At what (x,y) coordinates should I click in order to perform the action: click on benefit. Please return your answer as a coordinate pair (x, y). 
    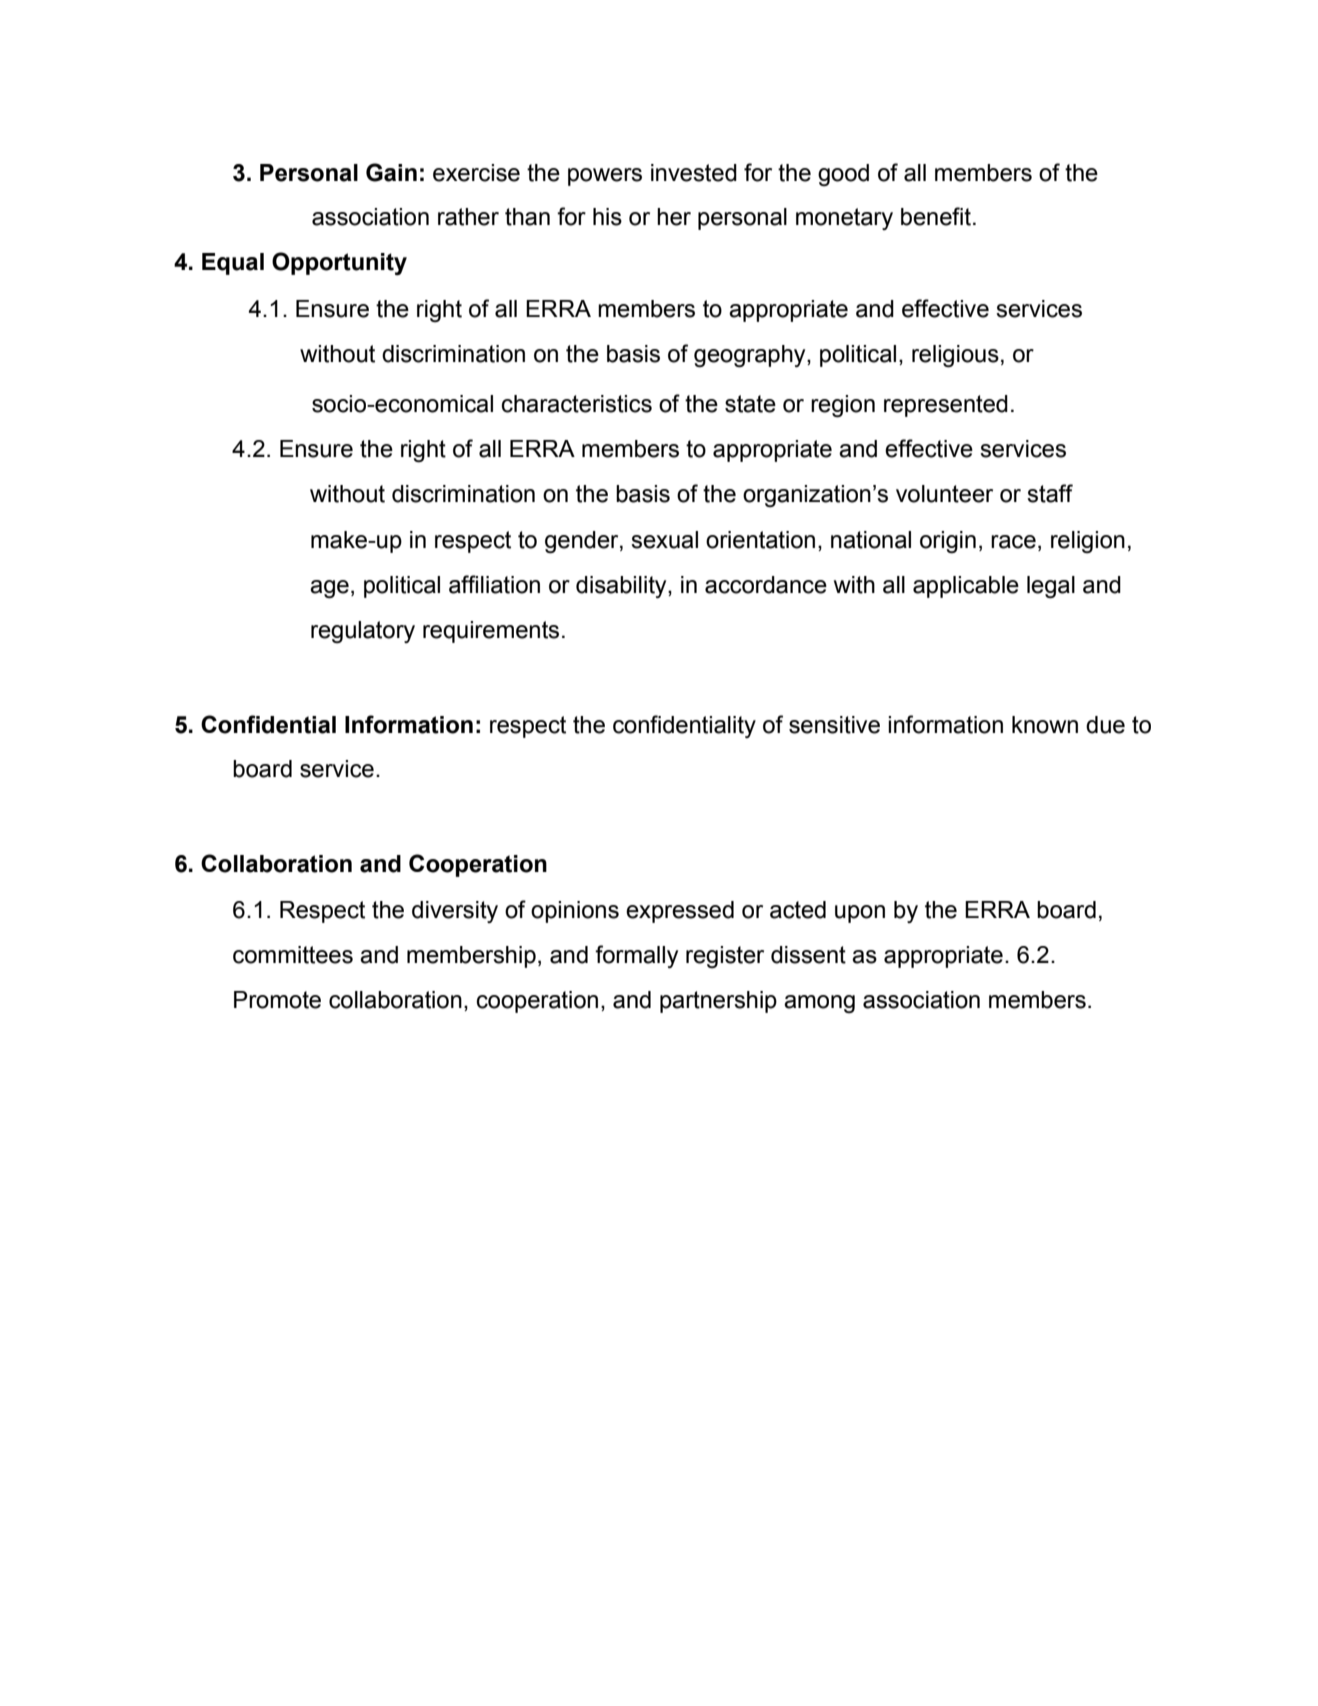
    Looking at the image, I should click on (936, 216).
